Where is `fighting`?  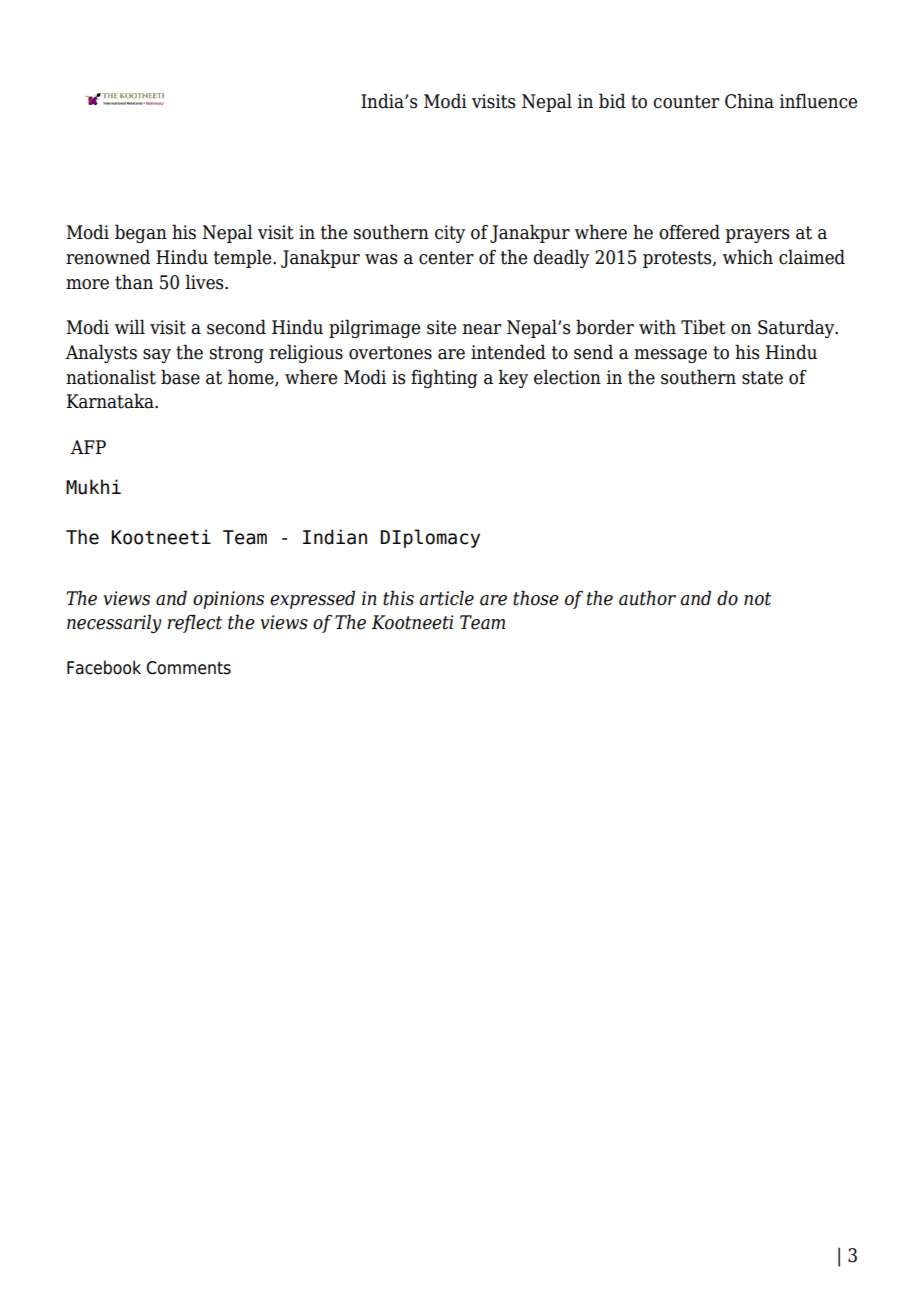 fighting is located at coordinates (444, 378).
